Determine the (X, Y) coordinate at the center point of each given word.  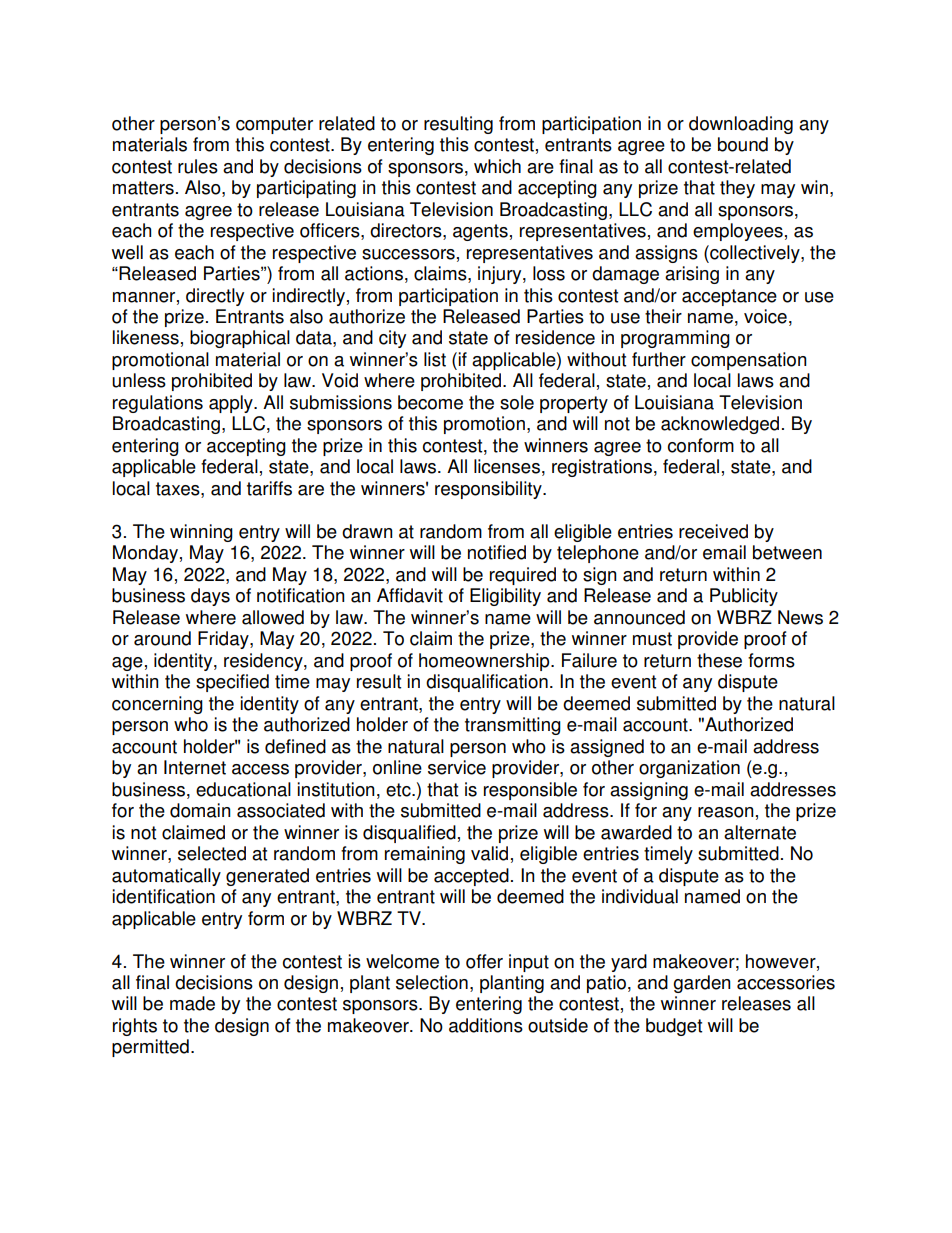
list (435, 359)
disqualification (487, 683)
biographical (240, 339)
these (719, 660)
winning (201, 533)
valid (489, 853)
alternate (760, 832)
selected (212, 853)
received (713, 531)
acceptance (729, 297)
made (192, 1003)
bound (743, 144)
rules (198, 166)
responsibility (489, 490)
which (497, 166)
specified (232, 683)
